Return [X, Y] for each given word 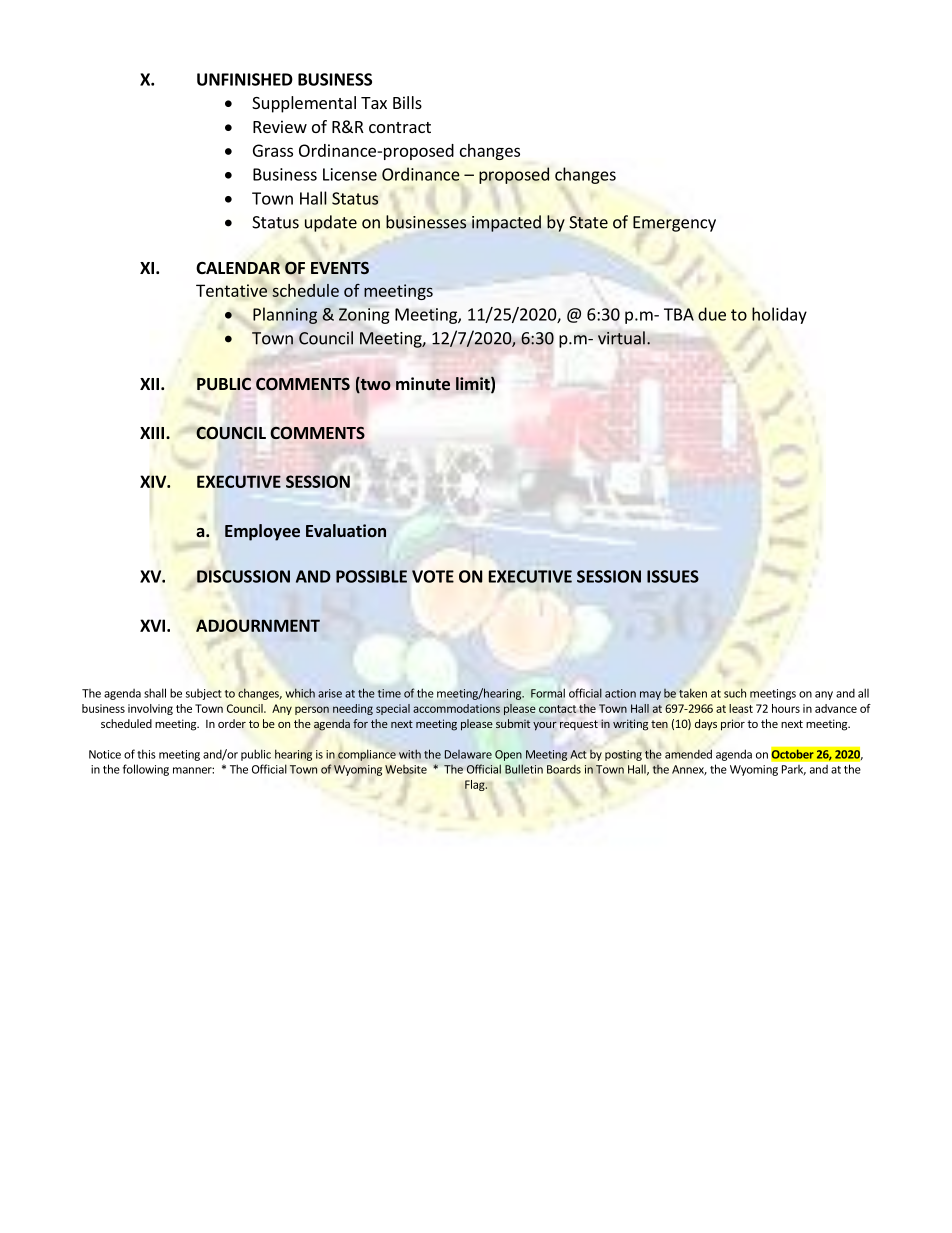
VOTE [433, 576]
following [146, 770]
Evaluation [346, 530]
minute [423, 384]
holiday [779, 315]
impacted [506, 223]
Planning [285, 315]
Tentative [231, 290]
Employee [262, 532]
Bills [407, 102]
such [735, 693]
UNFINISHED [245, 79]
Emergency [674, 224]
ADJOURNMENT [258, 625]
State [588, 222]
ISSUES [673, 576]
